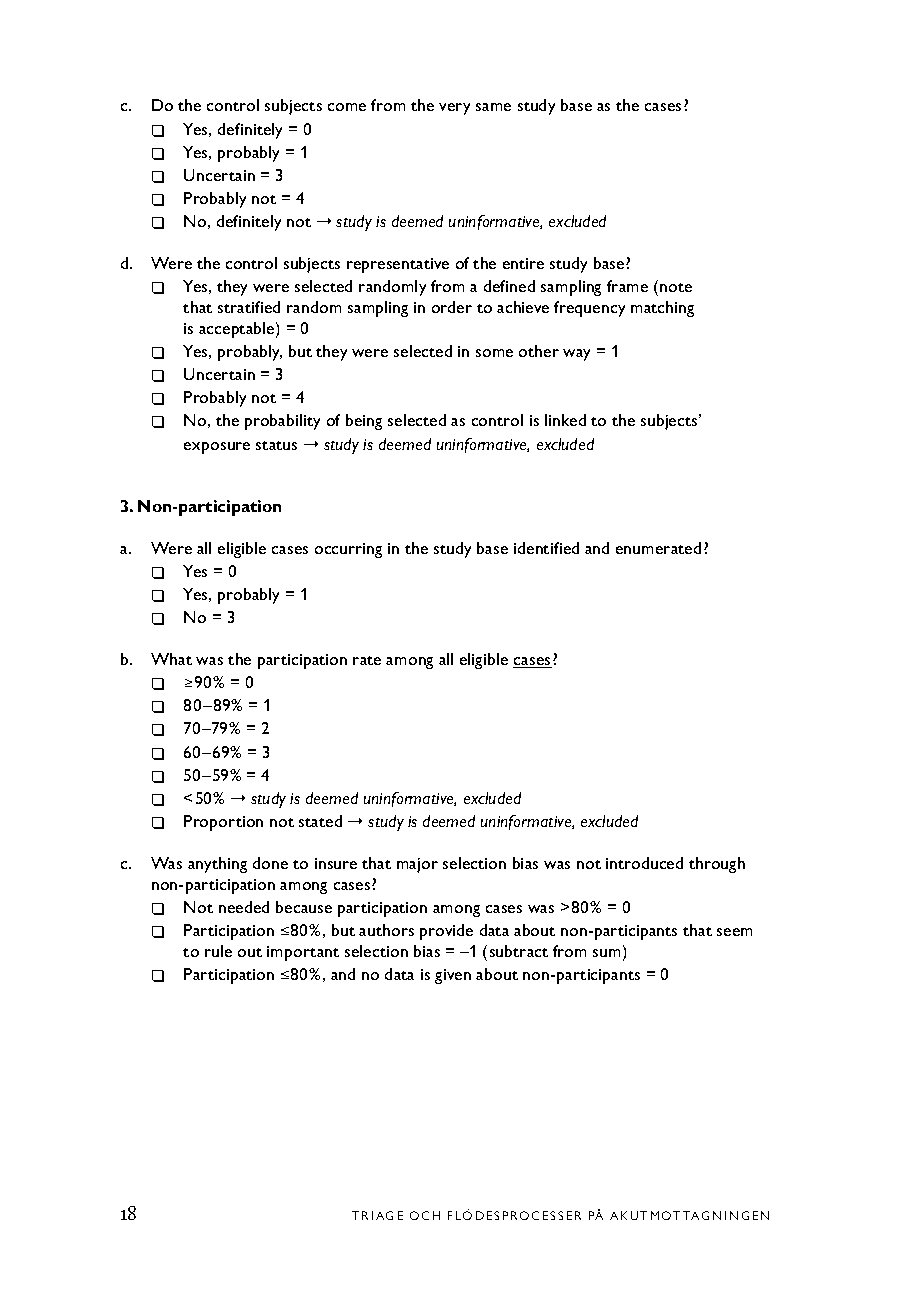 This image has width=924, height=1308. I want to click on sum, so click(606, 953).
